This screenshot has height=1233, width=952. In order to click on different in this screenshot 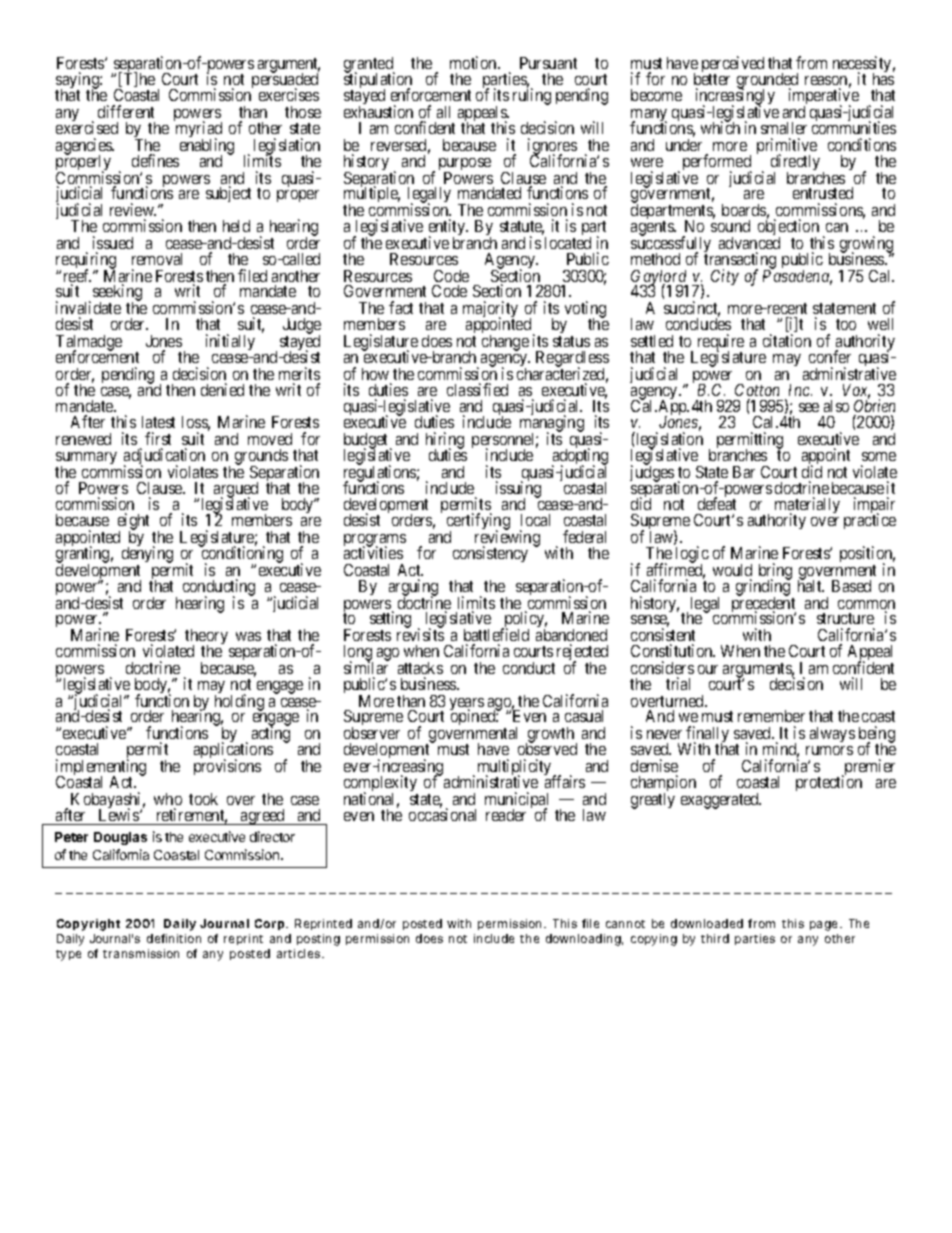, I will do `click(126, 111)`.
